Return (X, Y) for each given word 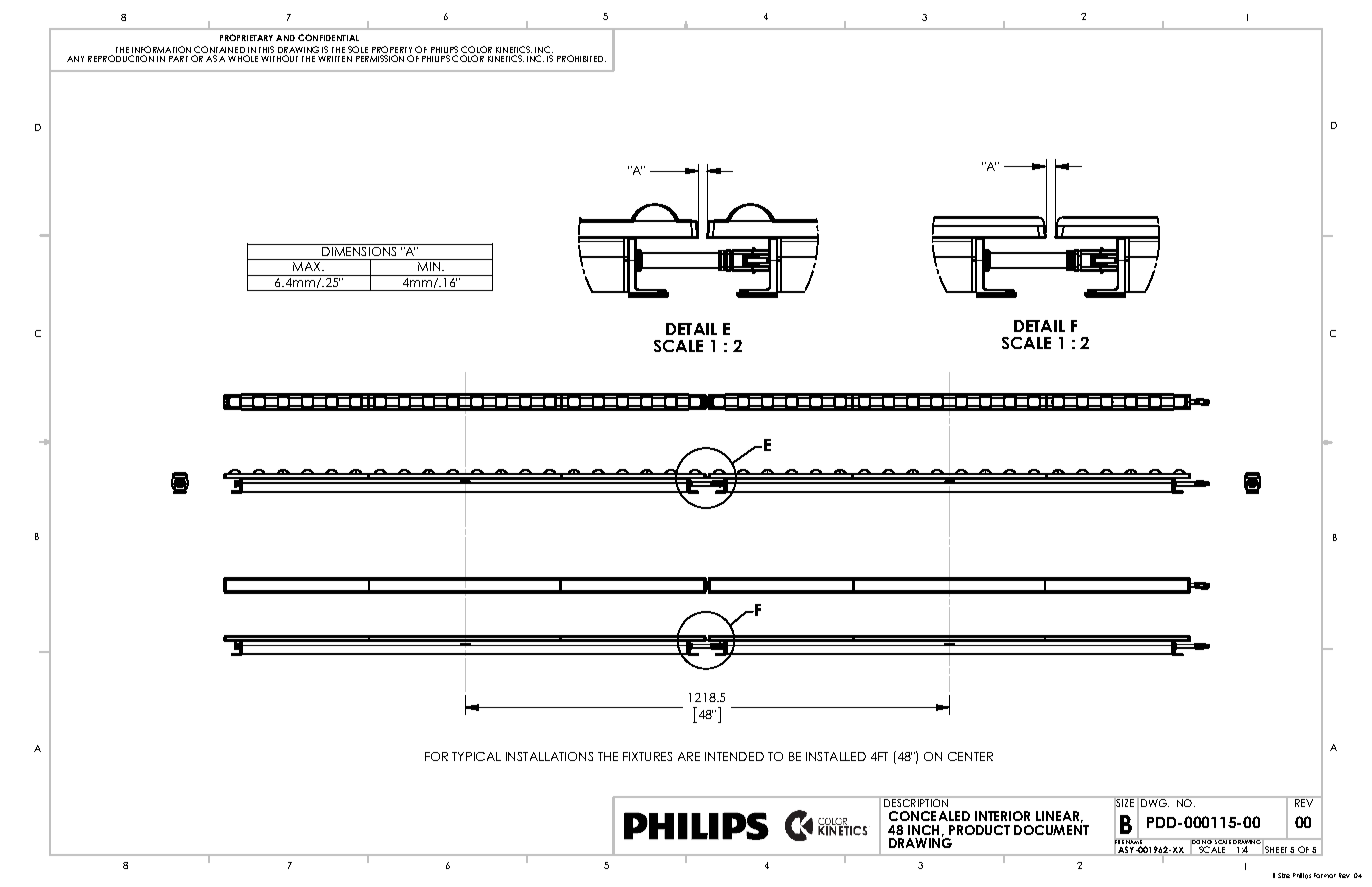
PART (178, 59)
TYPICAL (476, 756)
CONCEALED (929, 816)
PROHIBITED (581, 58)
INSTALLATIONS (549, 756)
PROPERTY (392, 51)
